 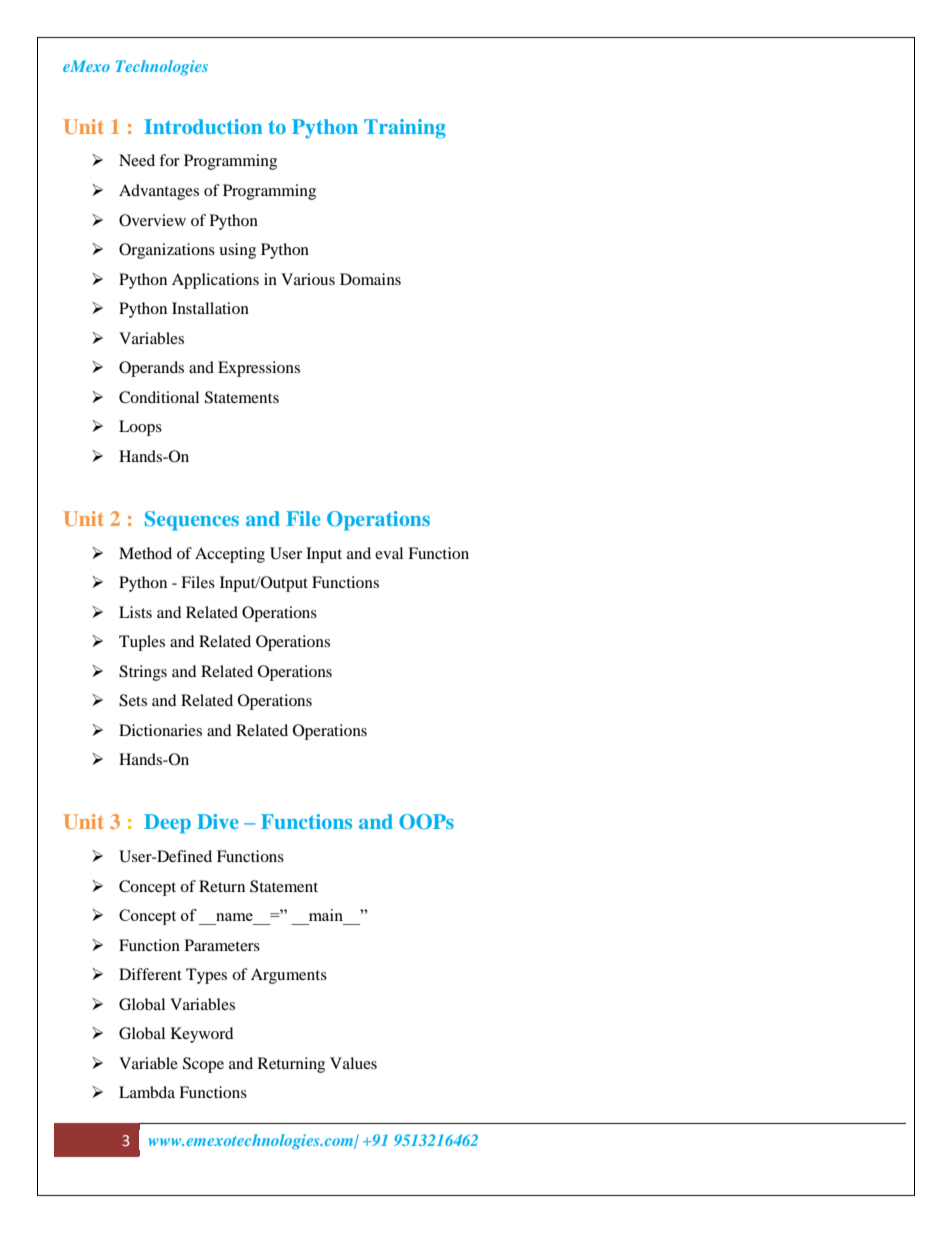 I want to click on Values, so click(x=353, y=1063).
